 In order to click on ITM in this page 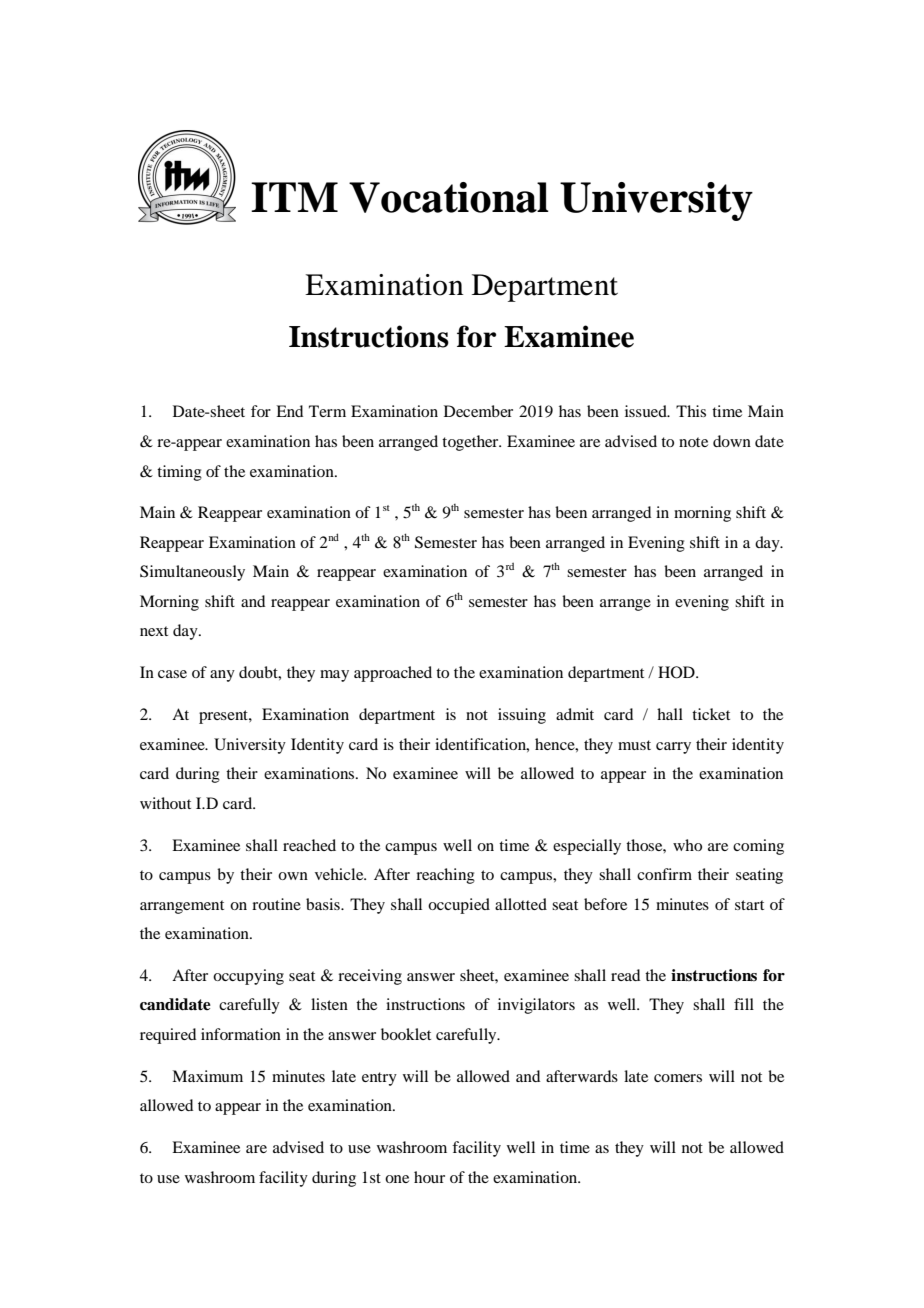, I will do `click(294, 197)`.
